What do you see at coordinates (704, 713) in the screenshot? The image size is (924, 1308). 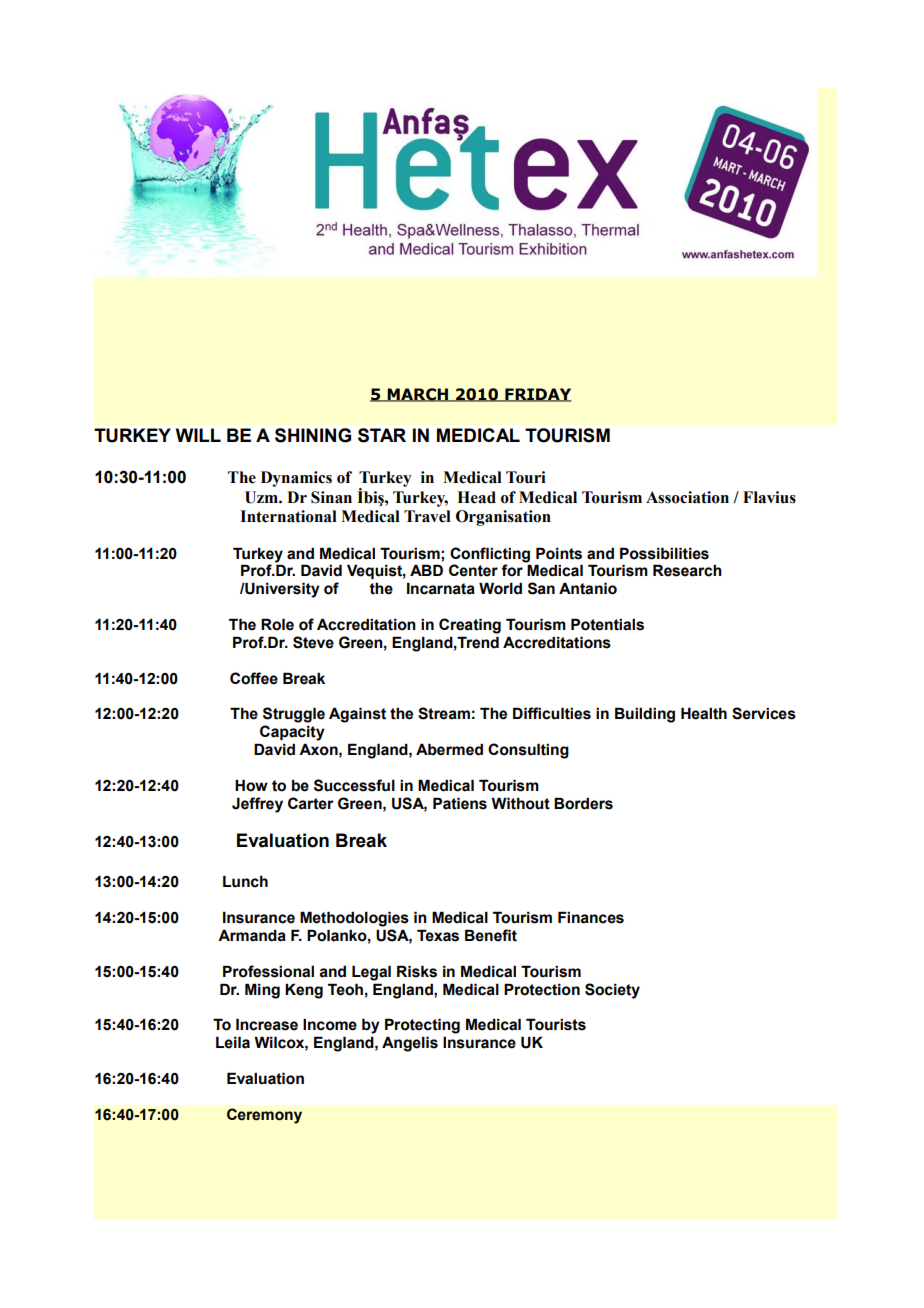 I see `Health` at bounding box center [704, 713].
